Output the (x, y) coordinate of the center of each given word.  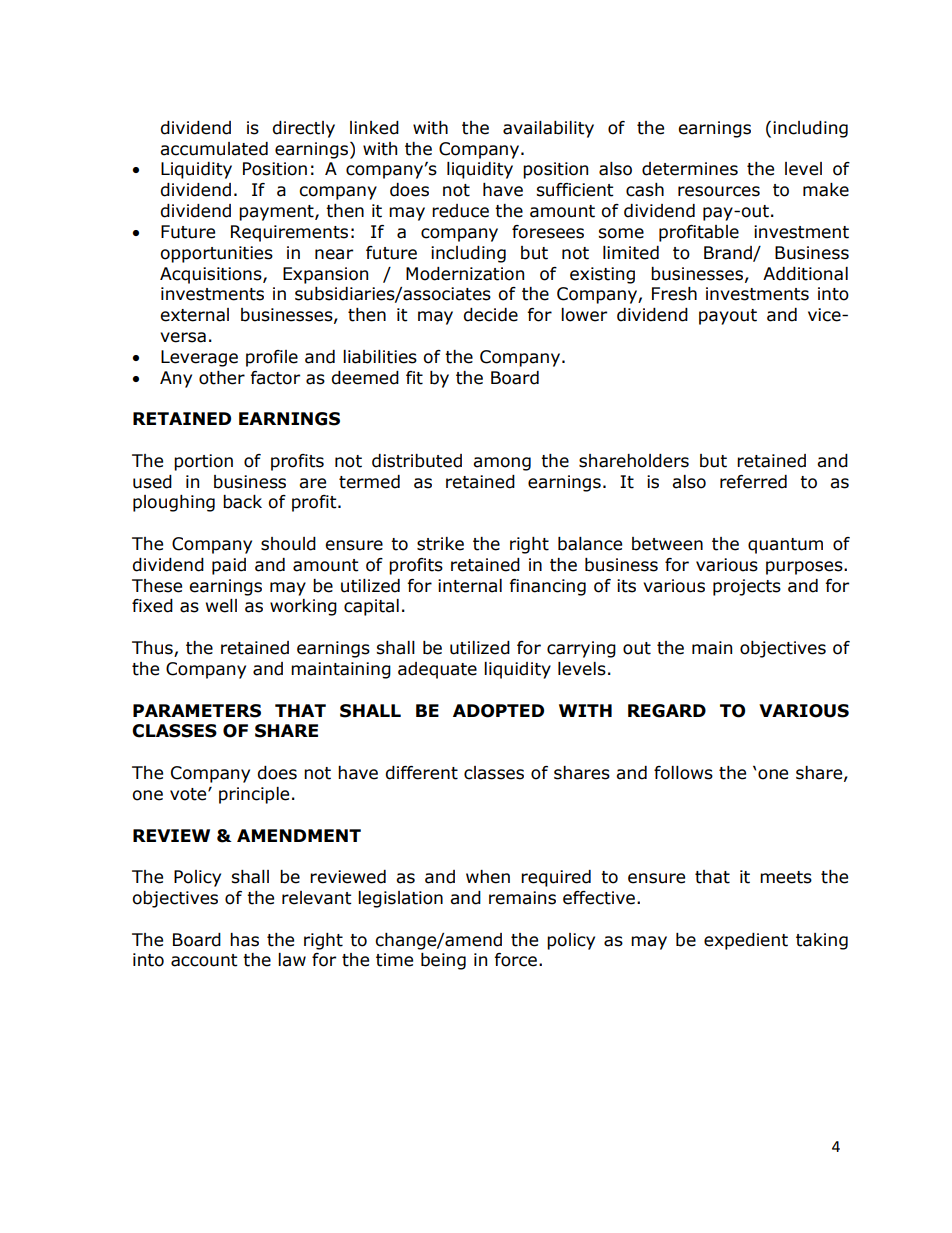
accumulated (214, 149)
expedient (746, 941)
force (515, 960)
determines (690, 169)
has (244, 940)
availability (548, 129)
